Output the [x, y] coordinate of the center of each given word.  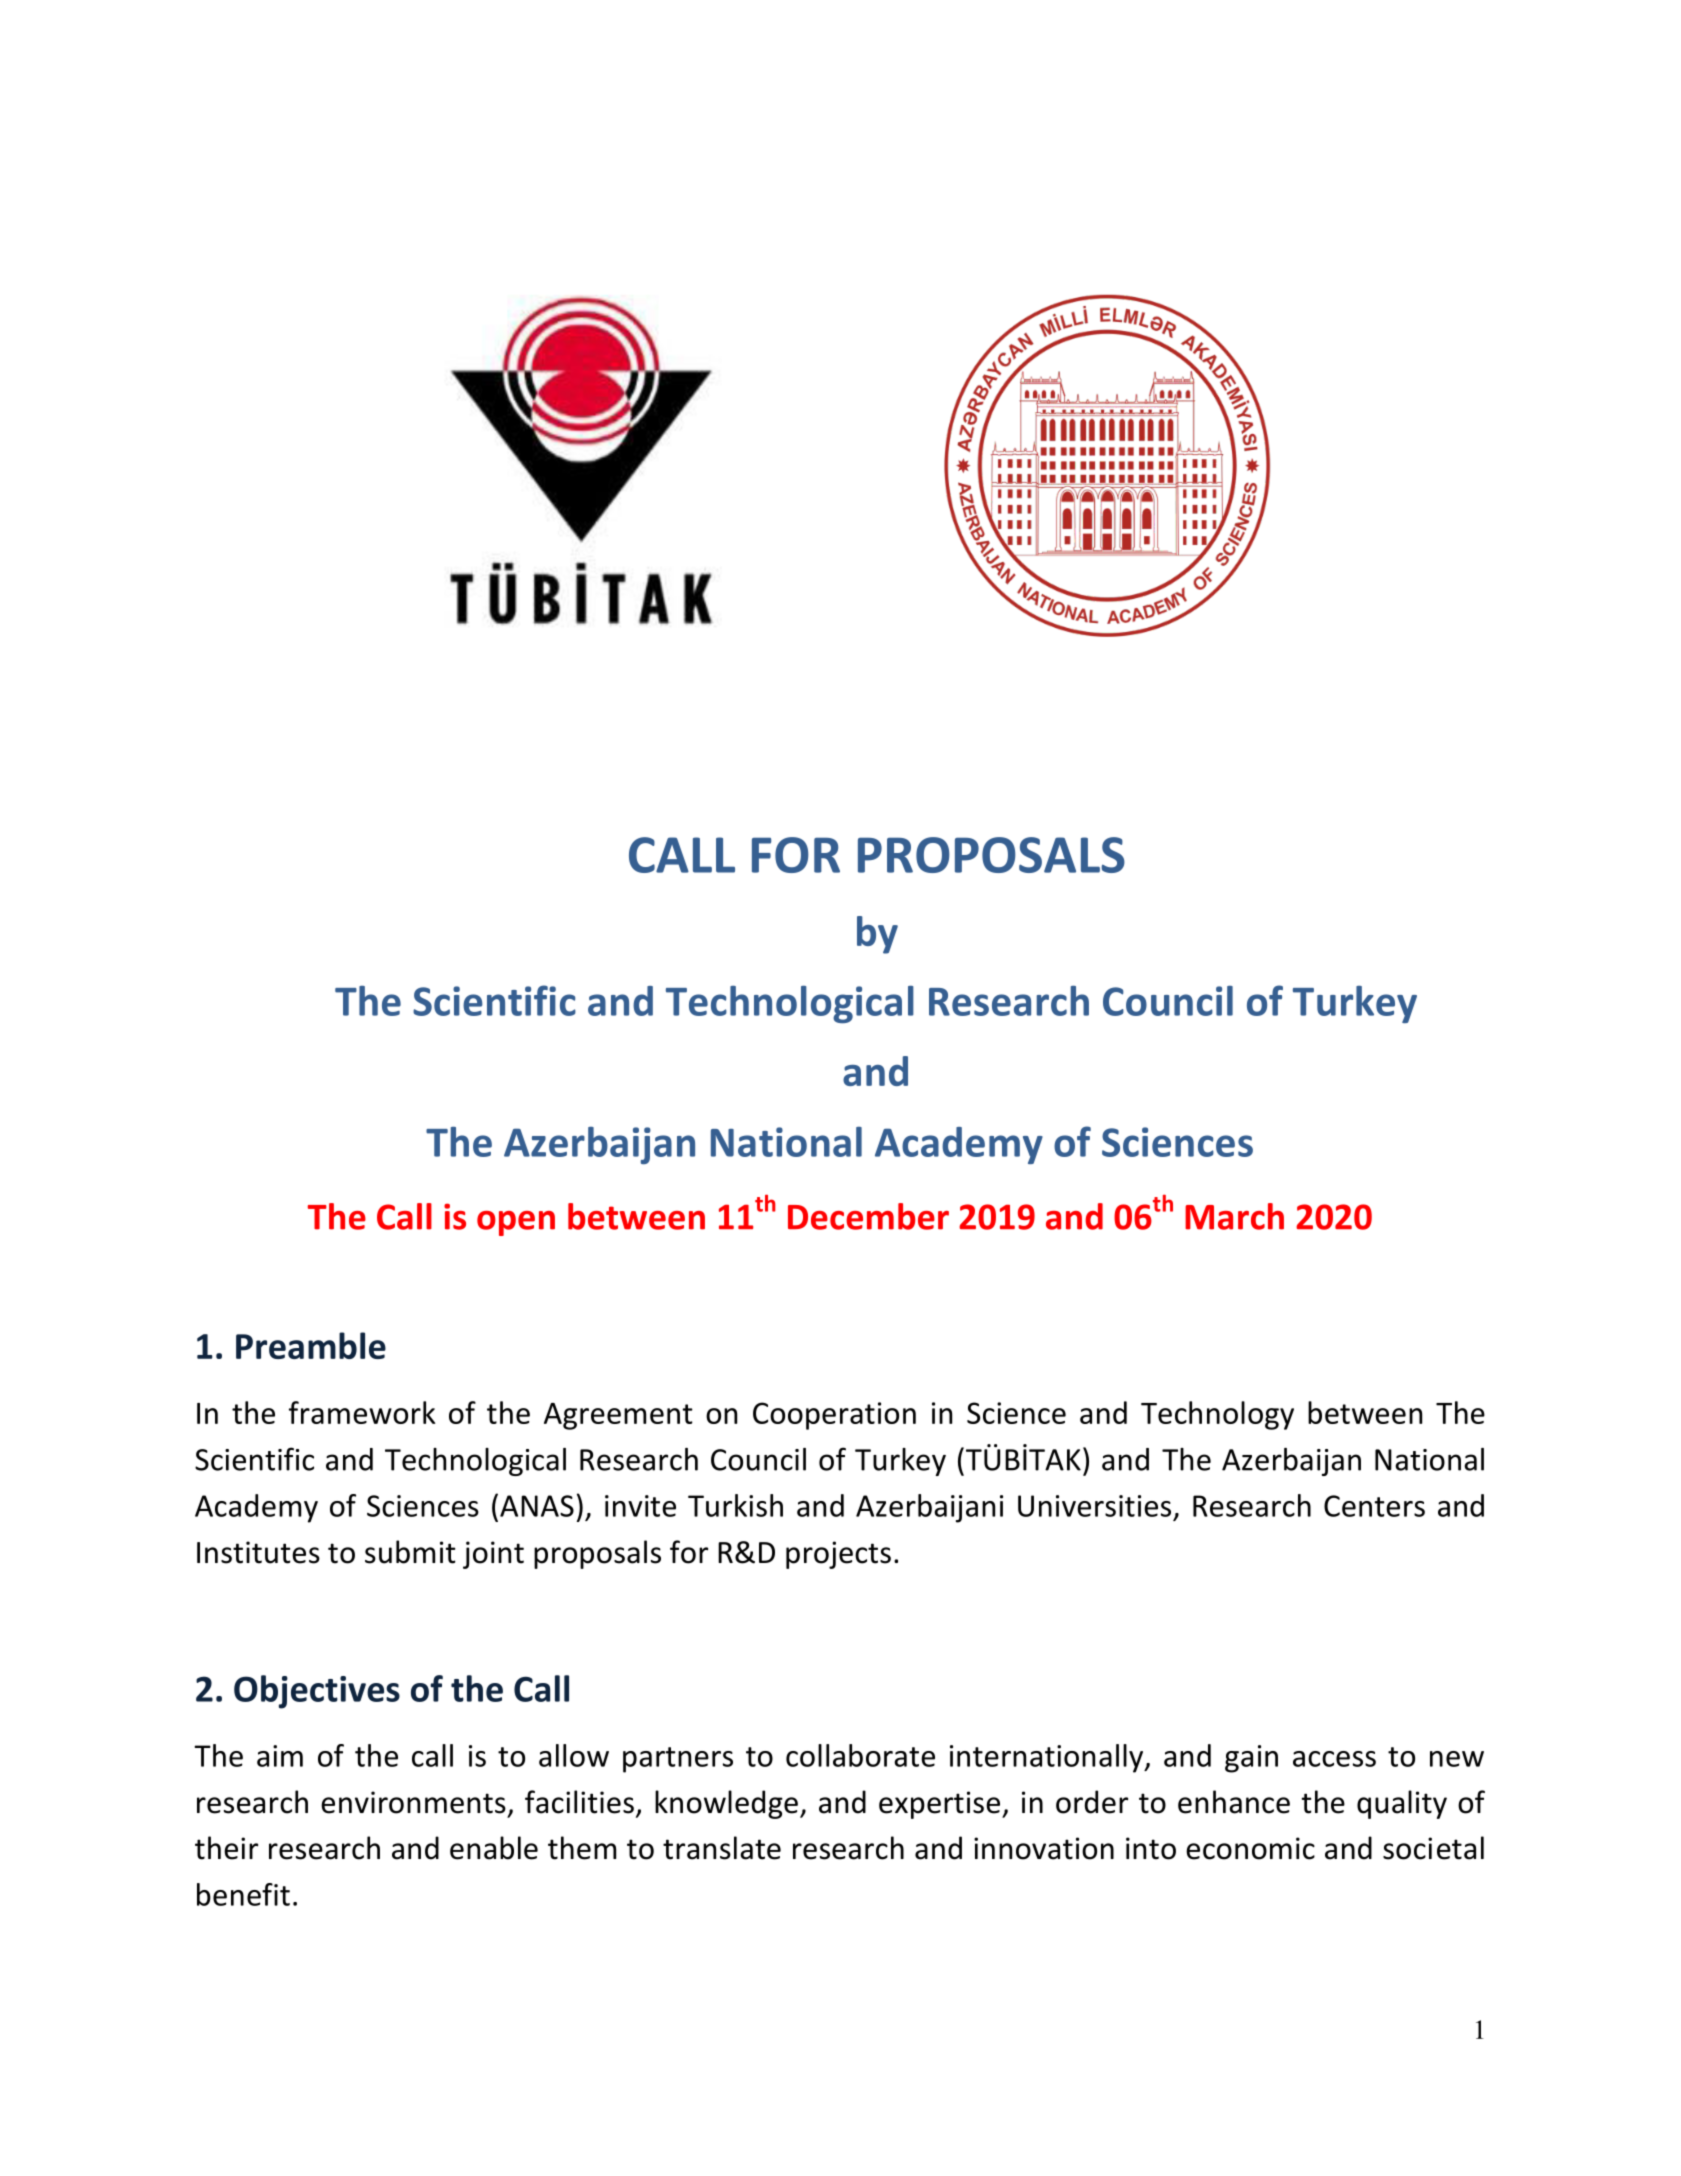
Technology [1217, 1415]
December [868, 1216]
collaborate [860, 1755]
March [1234, 1216]
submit [410, 1552]
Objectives [317, 1692]
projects [838, 1555]
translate [722, 1848]
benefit [243, 1894]
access [1334, 1759]
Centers [1374, 1506]
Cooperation [834, 1416]
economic [1250, 1848]
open [516, 1223]
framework [362, 1412]
